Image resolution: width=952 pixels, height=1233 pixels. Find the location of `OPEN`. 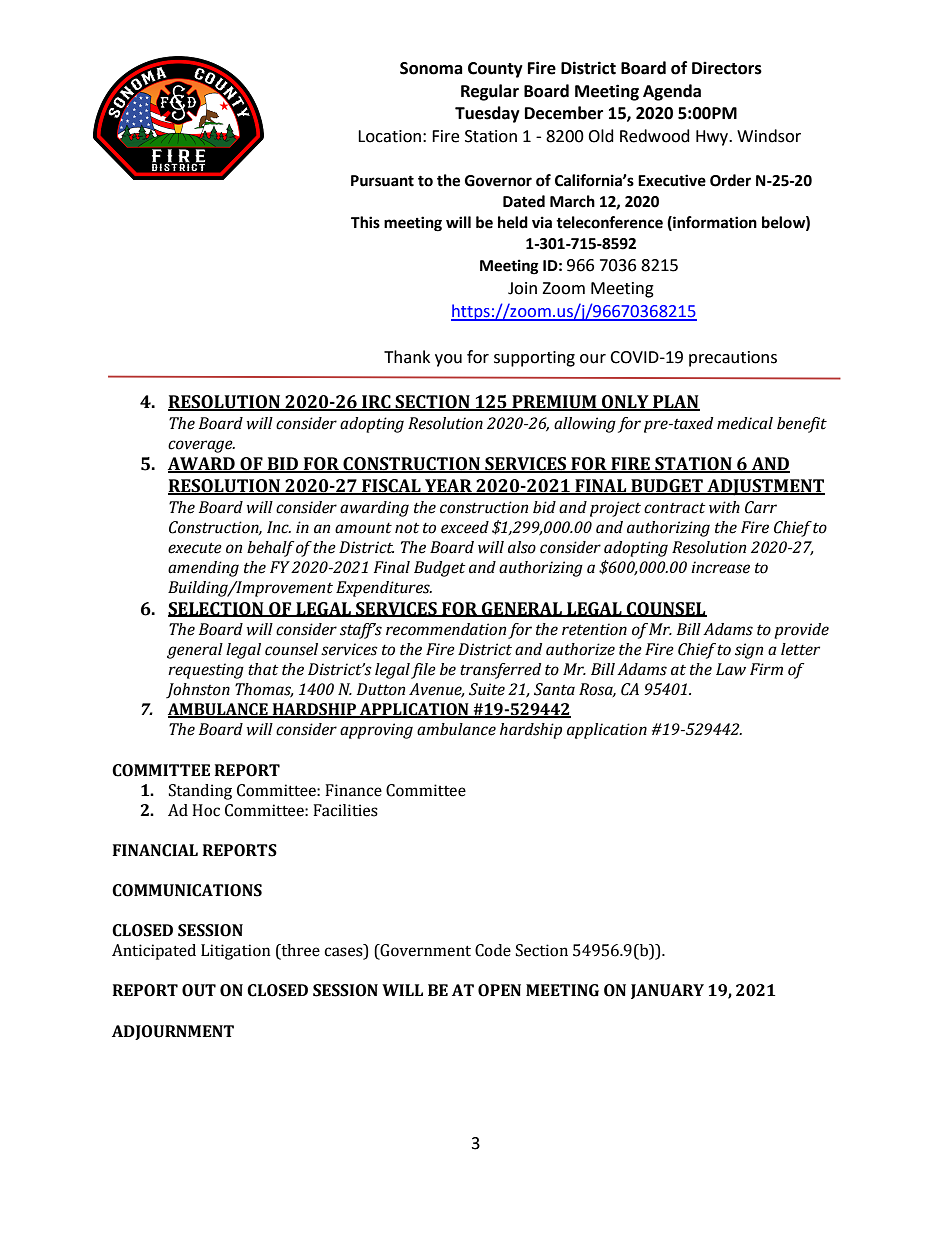

OPEN is located at coordinates (499, 990).
